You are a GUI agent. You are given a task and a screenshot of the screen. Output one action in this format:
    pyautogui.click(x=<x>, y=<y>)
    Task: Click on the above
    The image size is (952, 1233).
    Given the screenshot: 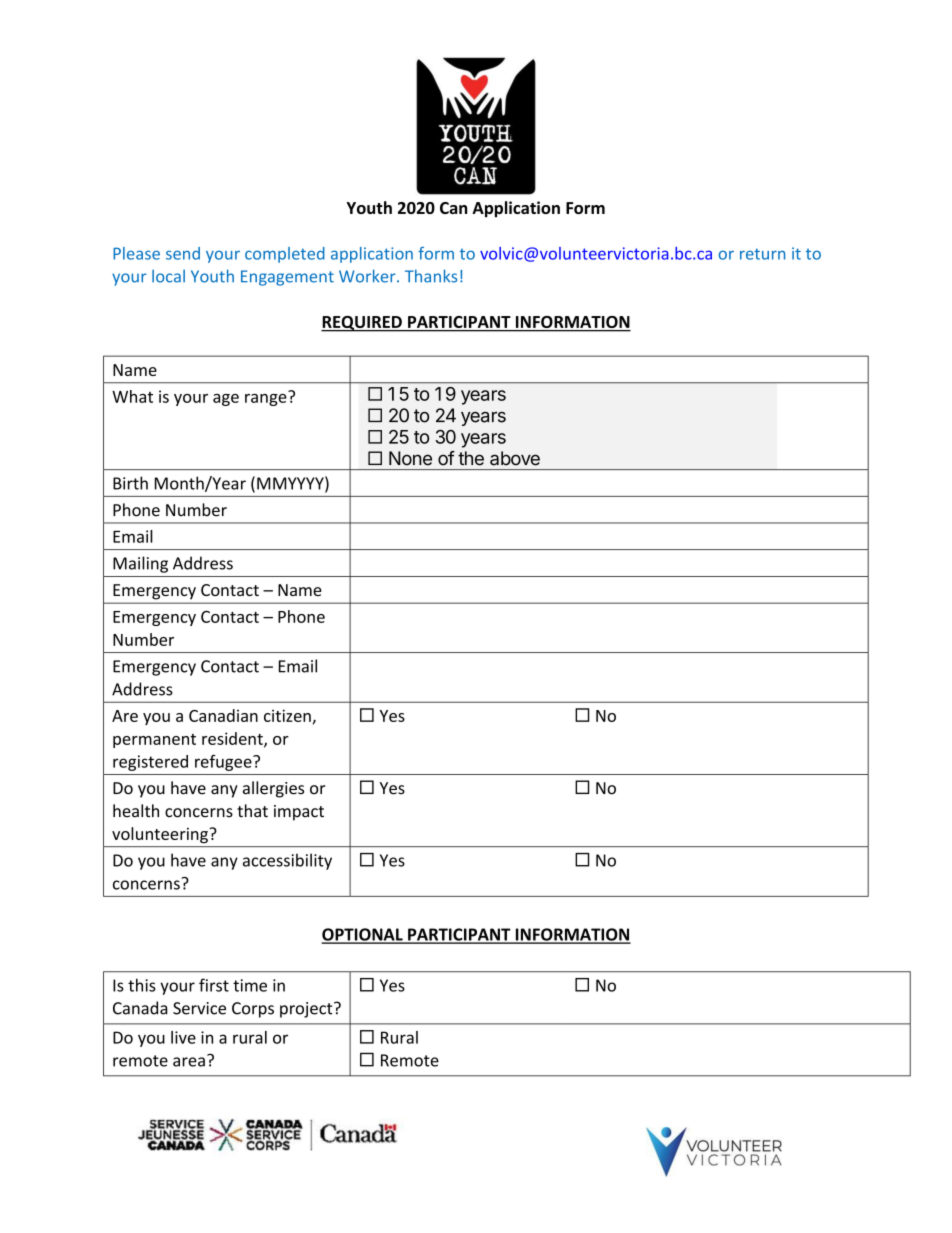 What is the action you would take?
    pyautogui.click(x=515, y=458)
